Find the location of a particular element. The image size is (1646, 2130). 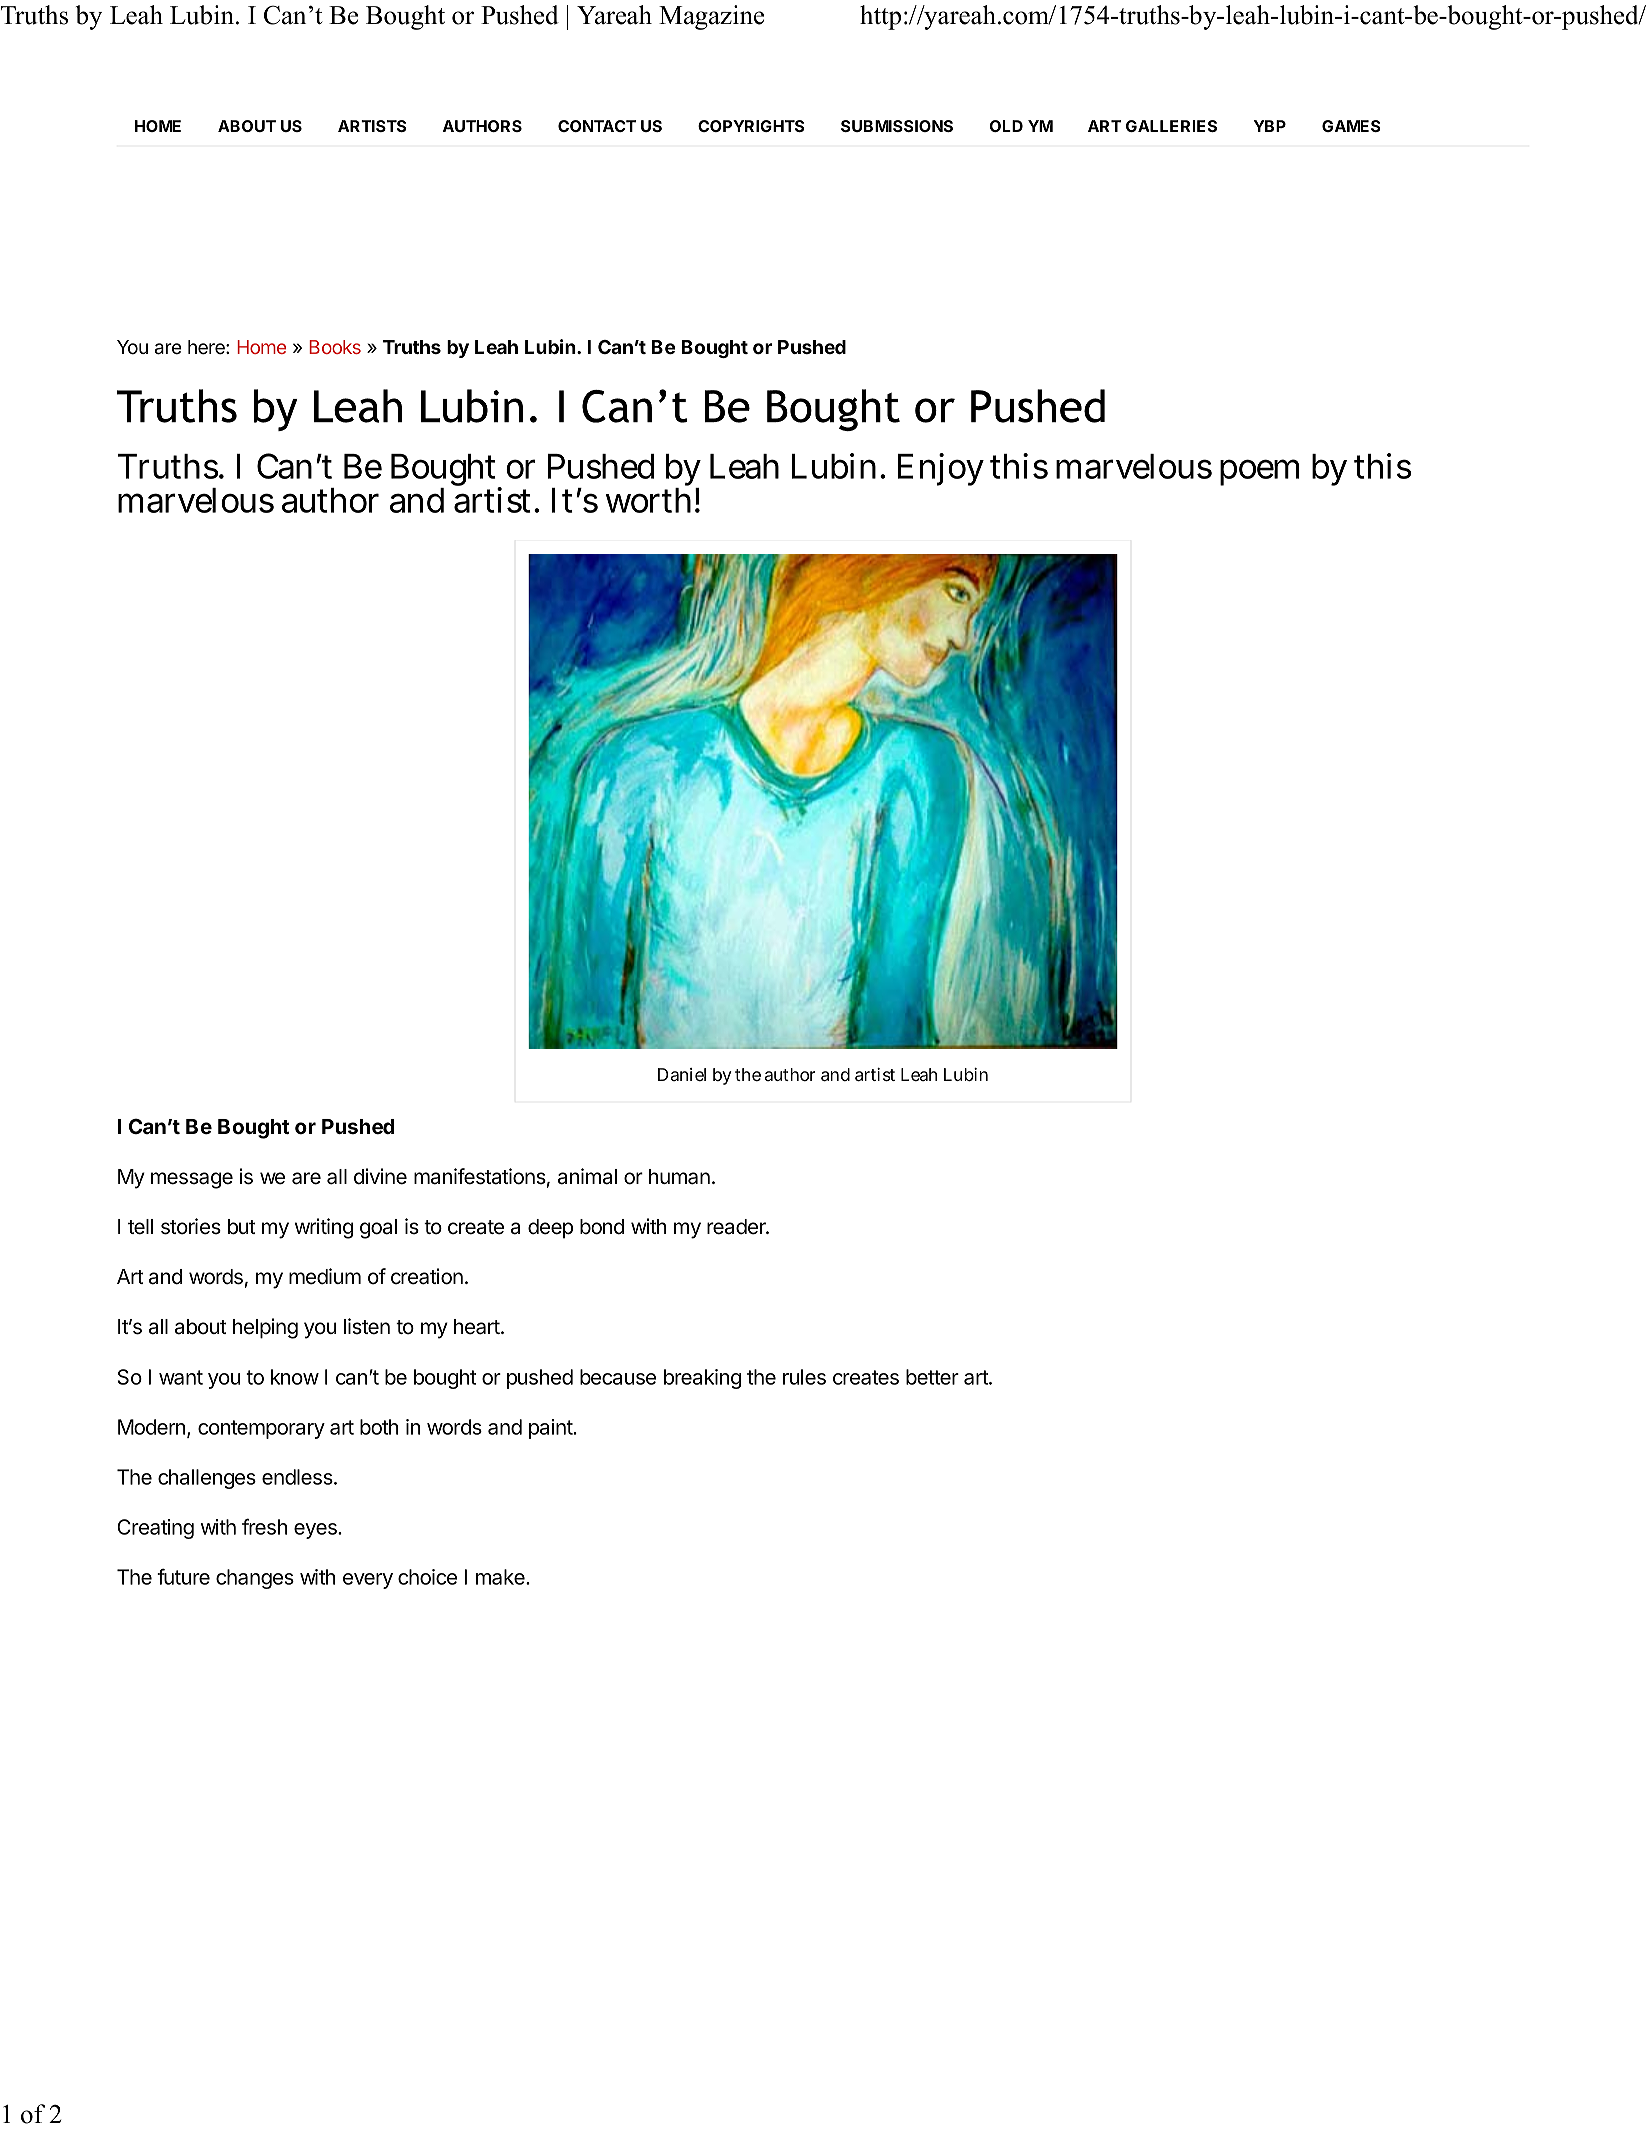

CONTACT is located at coordinates (597, 126).
